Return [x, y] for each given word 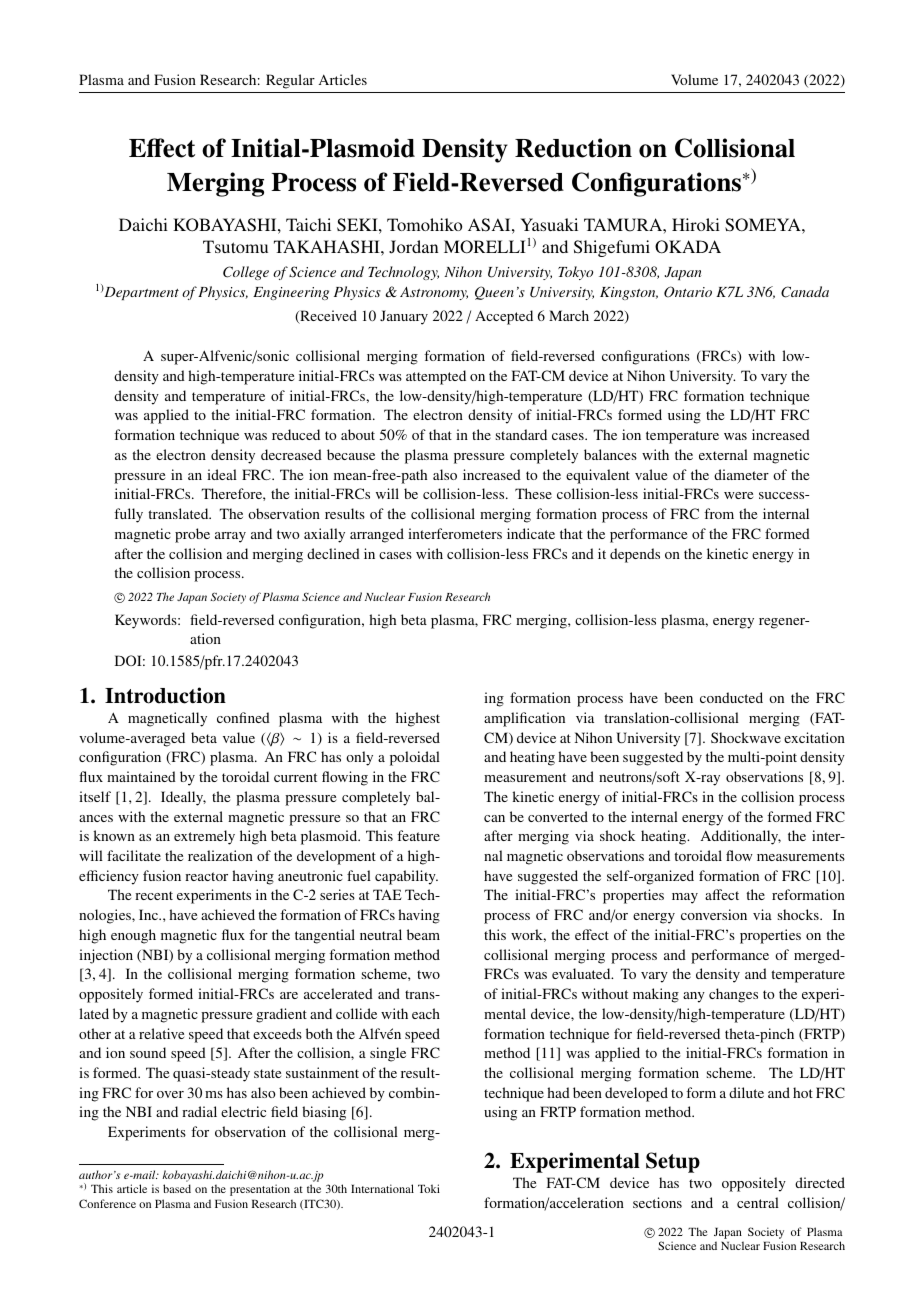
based [177, 1188]
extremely [204, 837]
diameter [741, 474]
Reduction [573, 148]
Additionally [741, 837]
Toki [429, 1188]
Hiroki [696, 224]
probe [192, 535]
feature [418, 835]
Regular [290, 81]
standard [521, 434]
